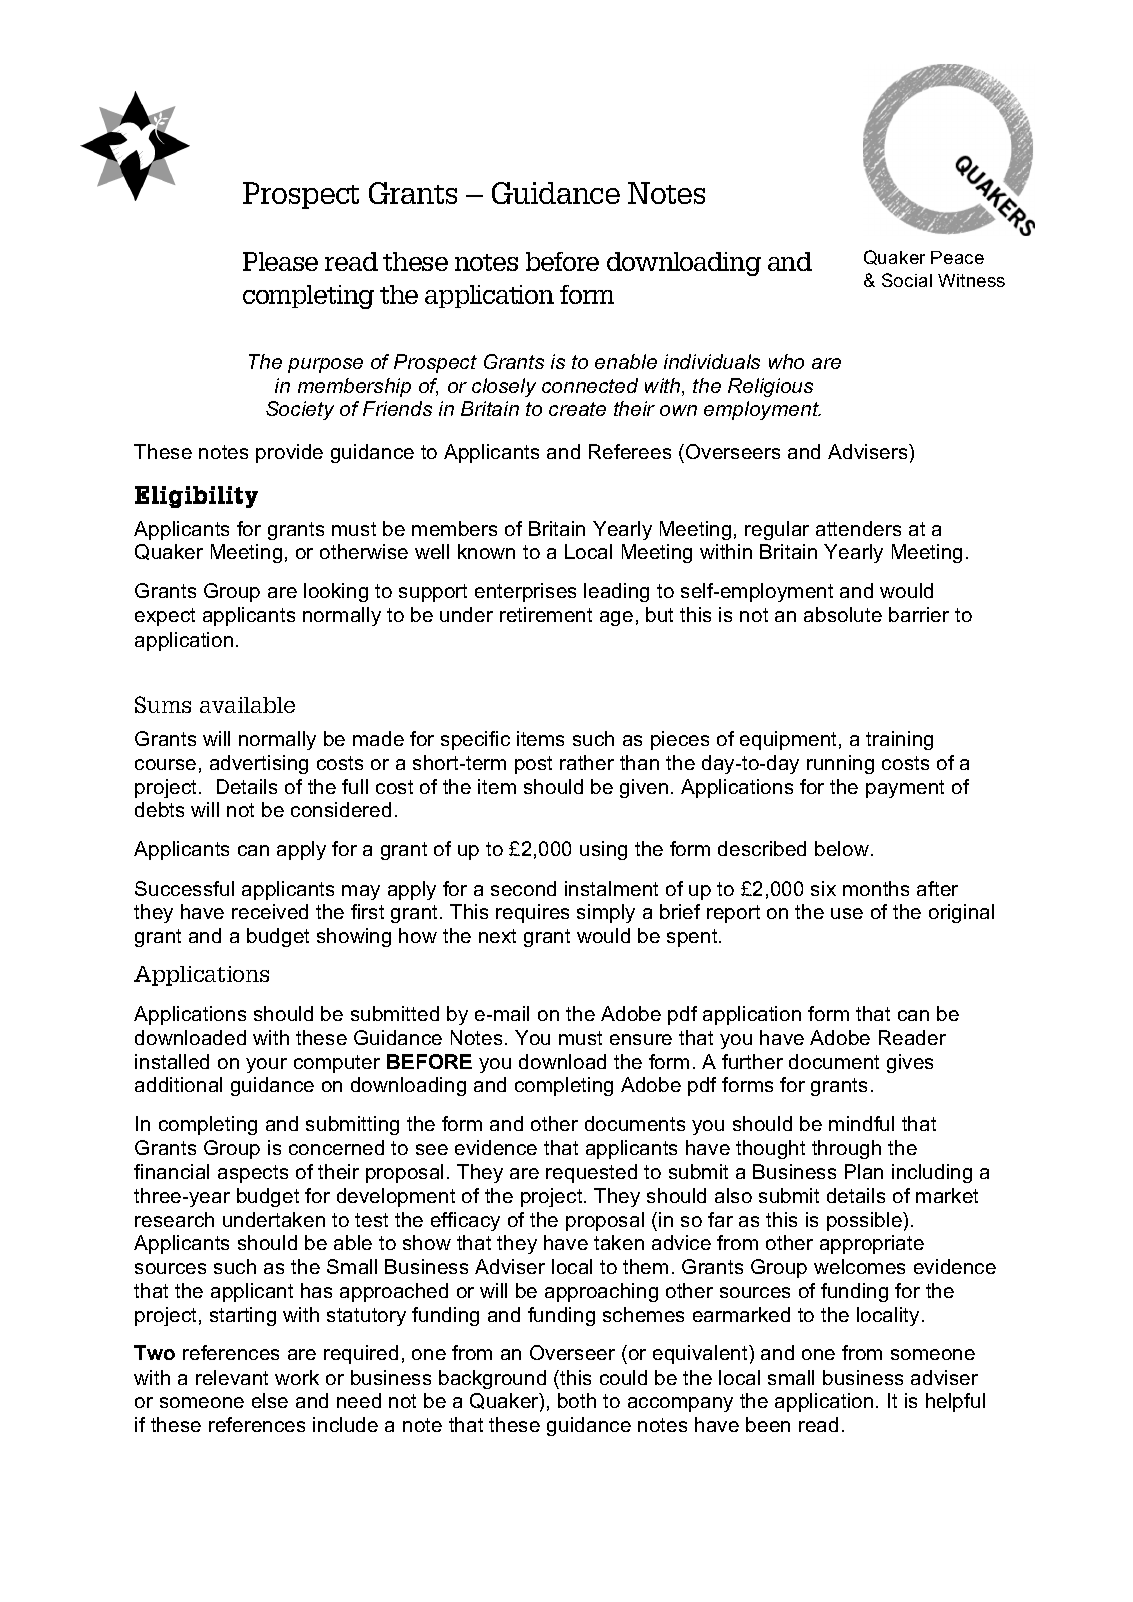 This screenshot has width=1133, height=1602. I want to click on Please, so click(280, 261).
